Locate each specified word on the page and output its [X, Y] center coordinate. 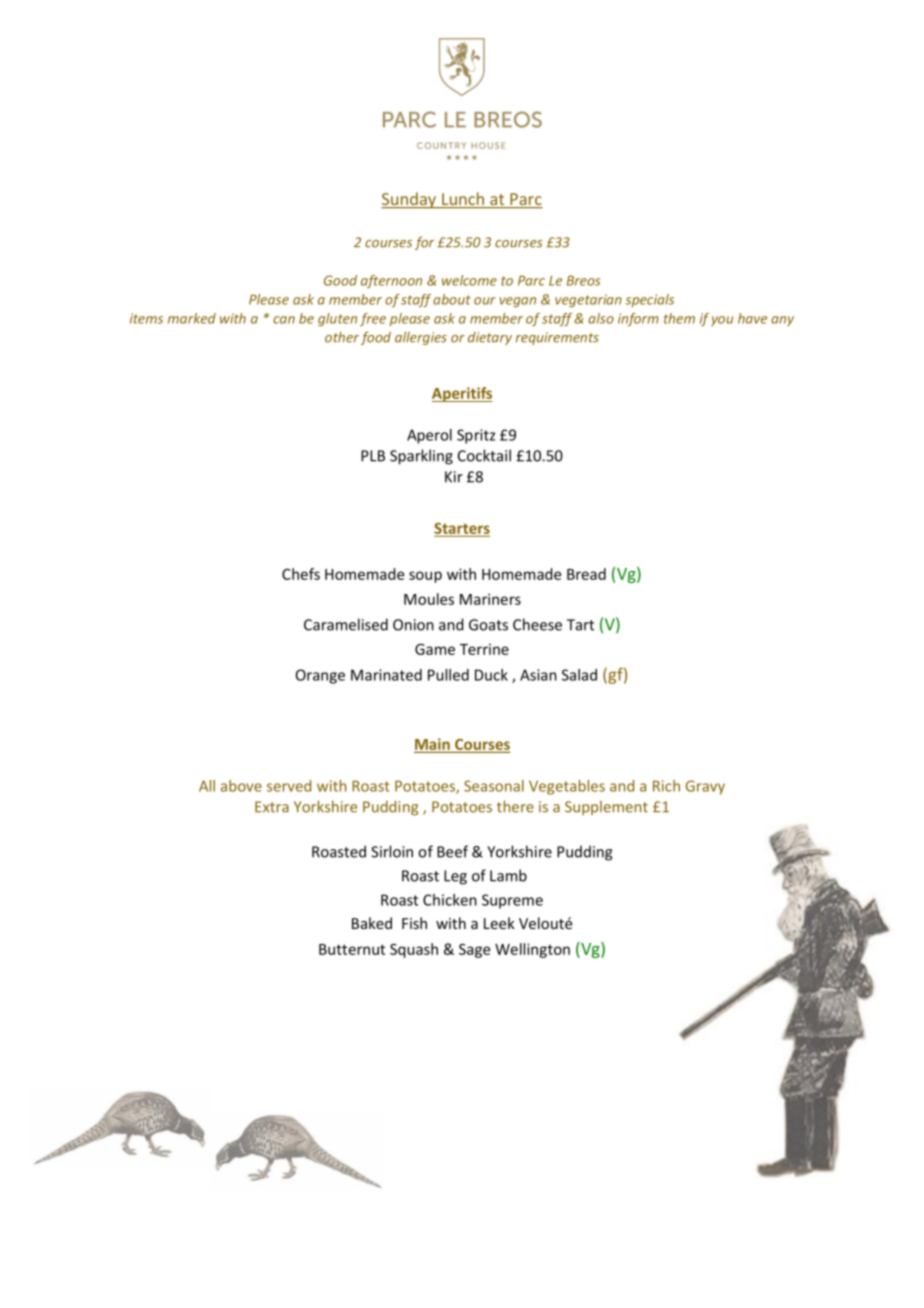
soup [425, 577]
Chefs [301, 574]
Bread [586, 574]
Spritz [476, 436]
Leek [499, 923]
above [241, 786]
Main [432, 744]
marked [192, 318]
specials [649, 300]
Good [340, 280]
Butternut [352, 949]
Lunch [463, 200]
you [722, 321]
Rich [666, 786]
